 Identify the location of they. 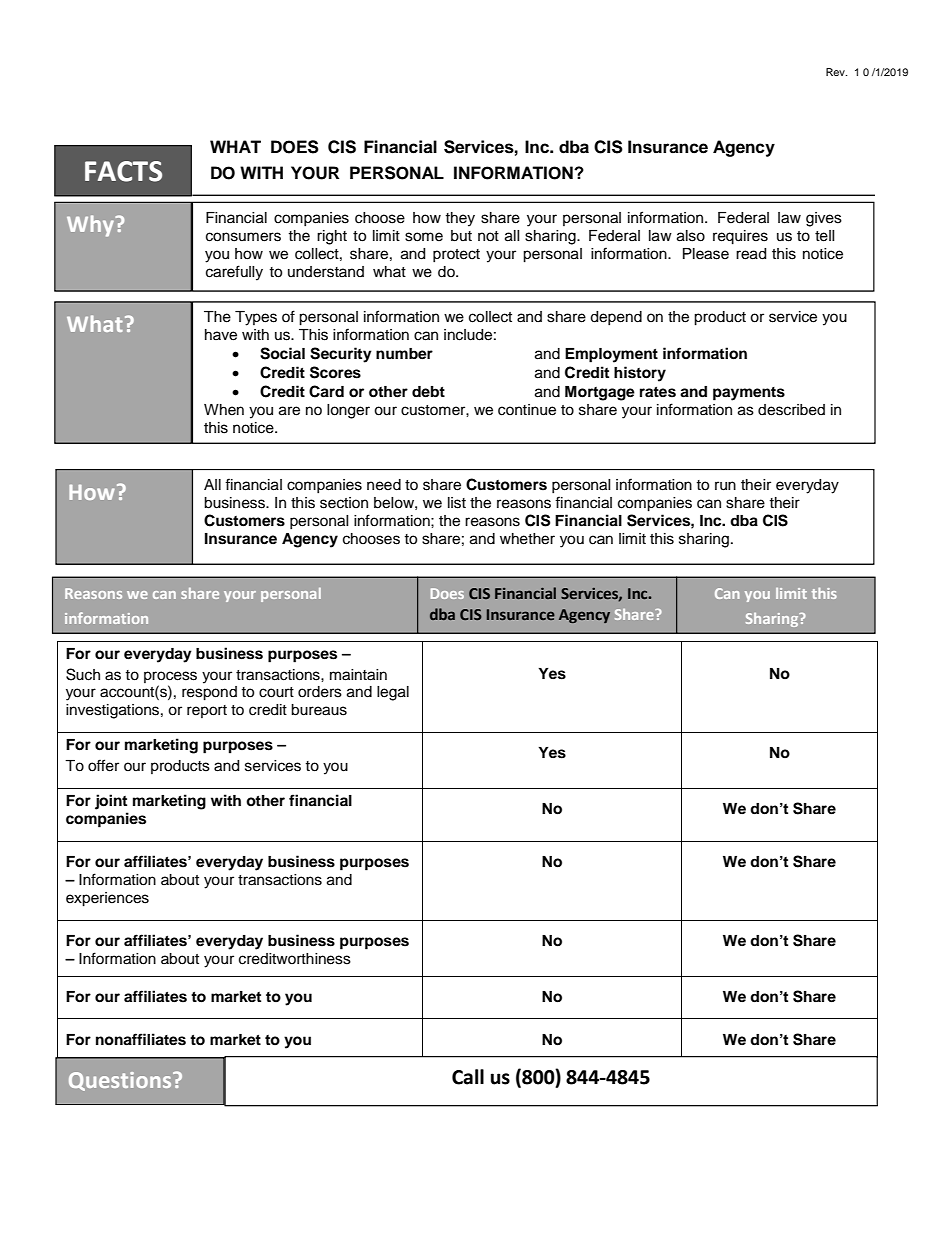
(460, 219).
